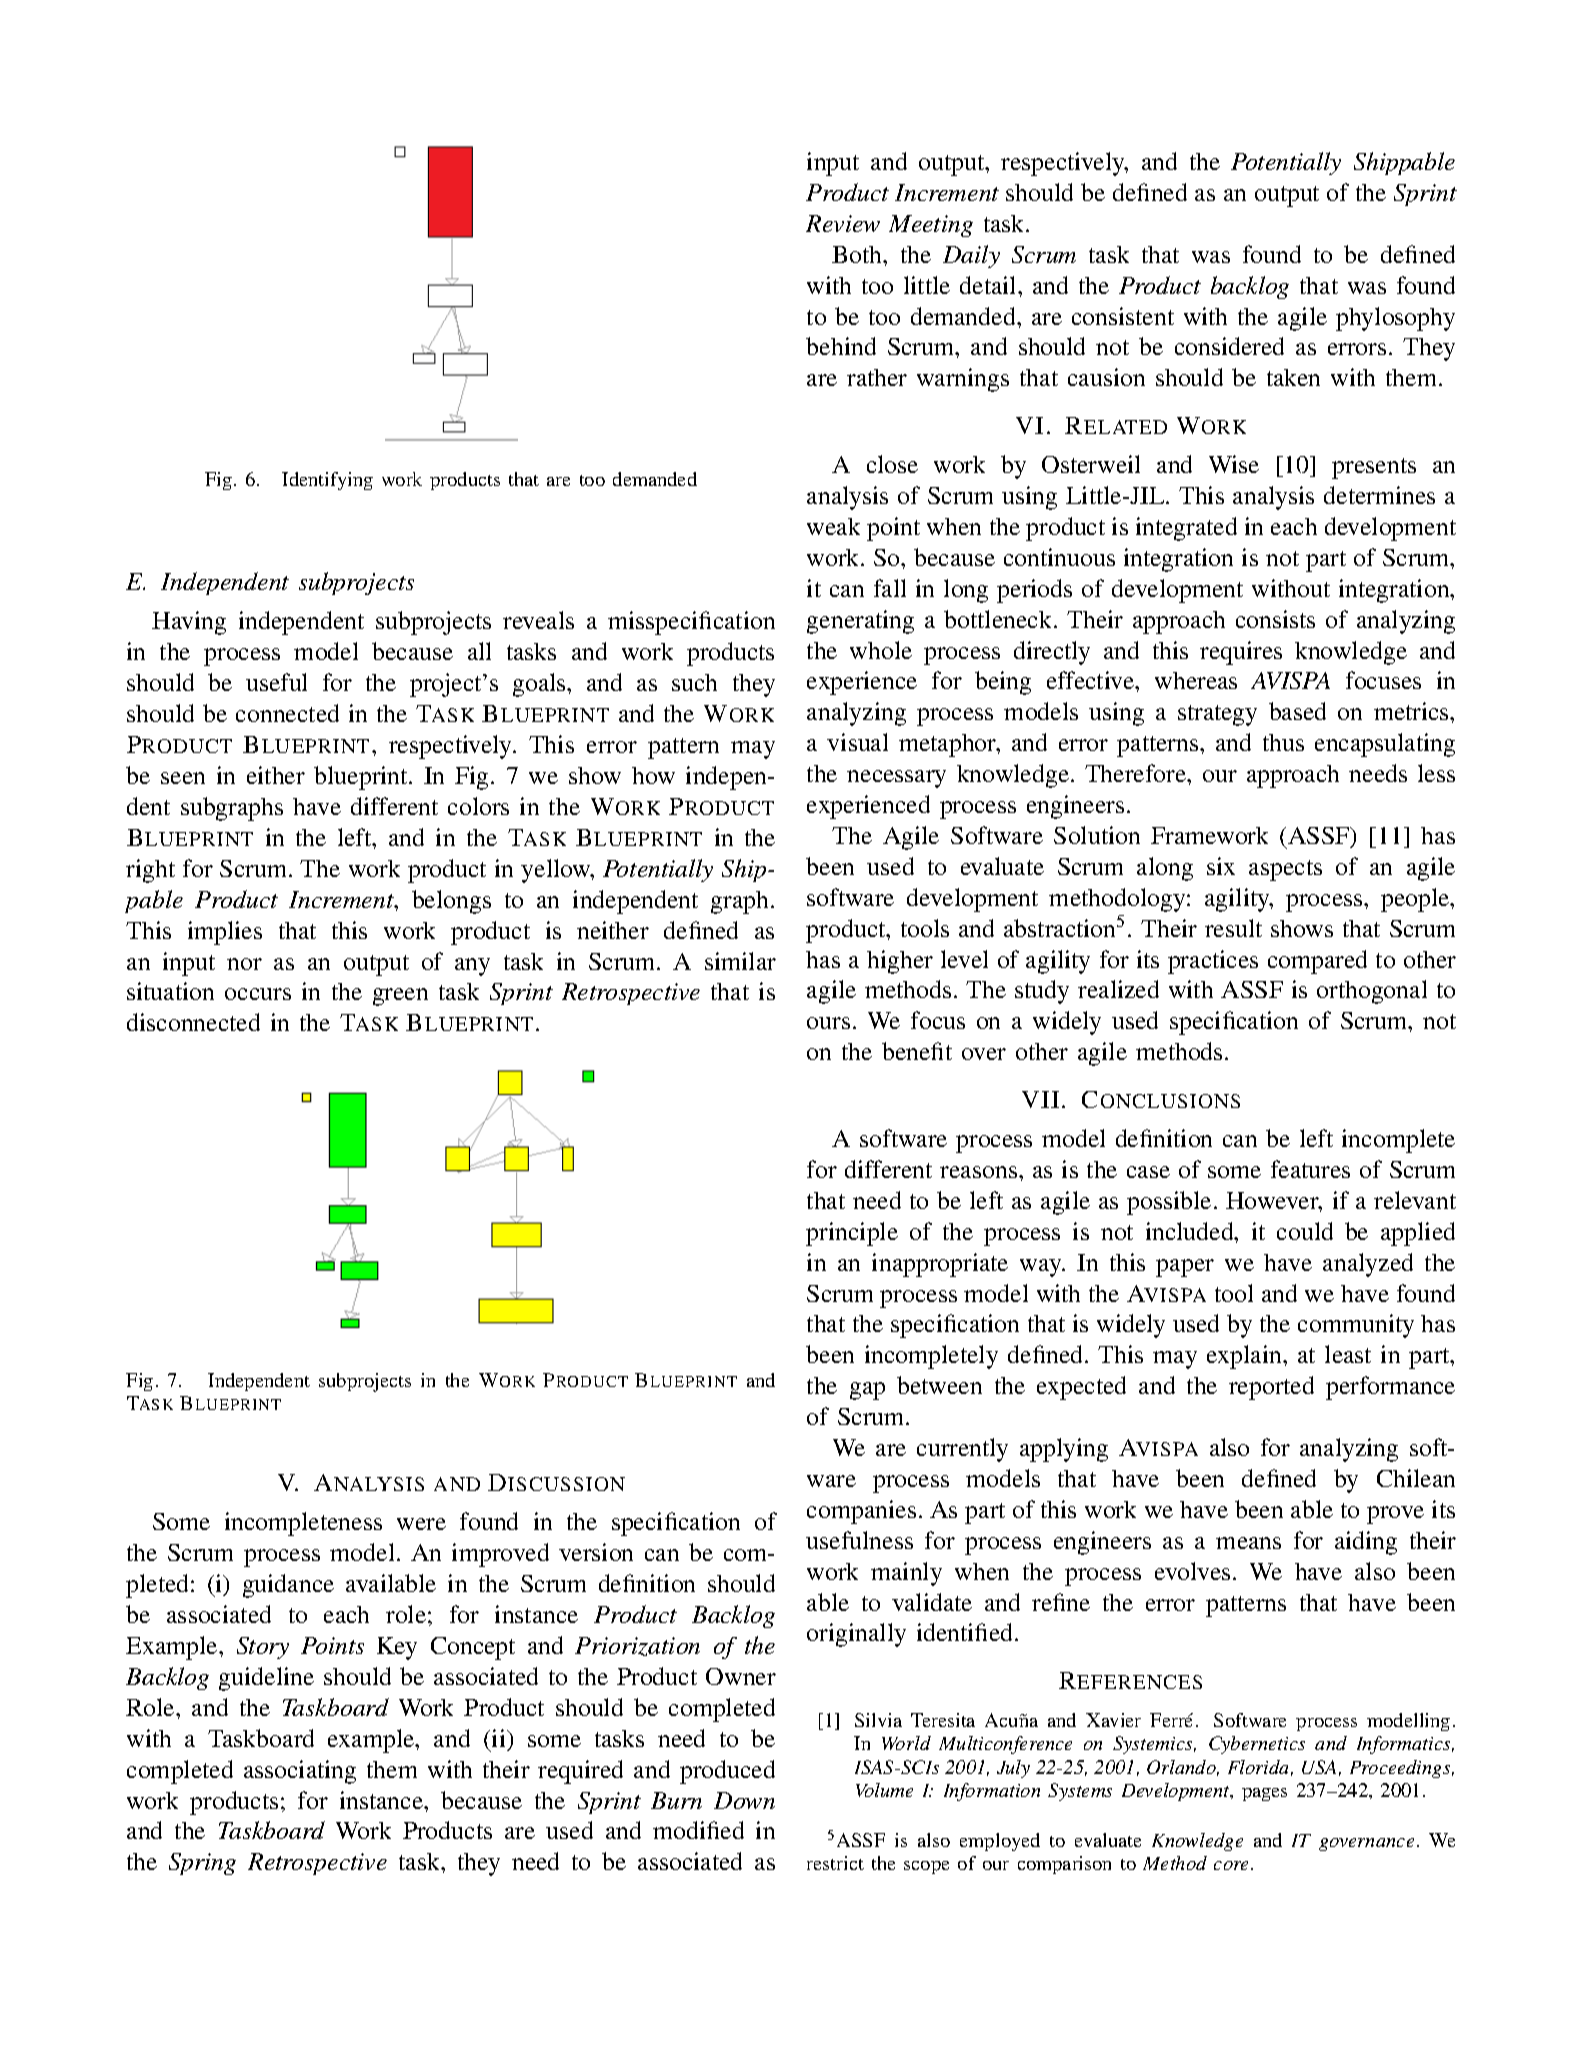 The height and width of the screenshot is (2048, 1583). What do you see at coordinates (1283, 742) in the screenshot?
I see `thus` at bounding box center [1283, 742].
